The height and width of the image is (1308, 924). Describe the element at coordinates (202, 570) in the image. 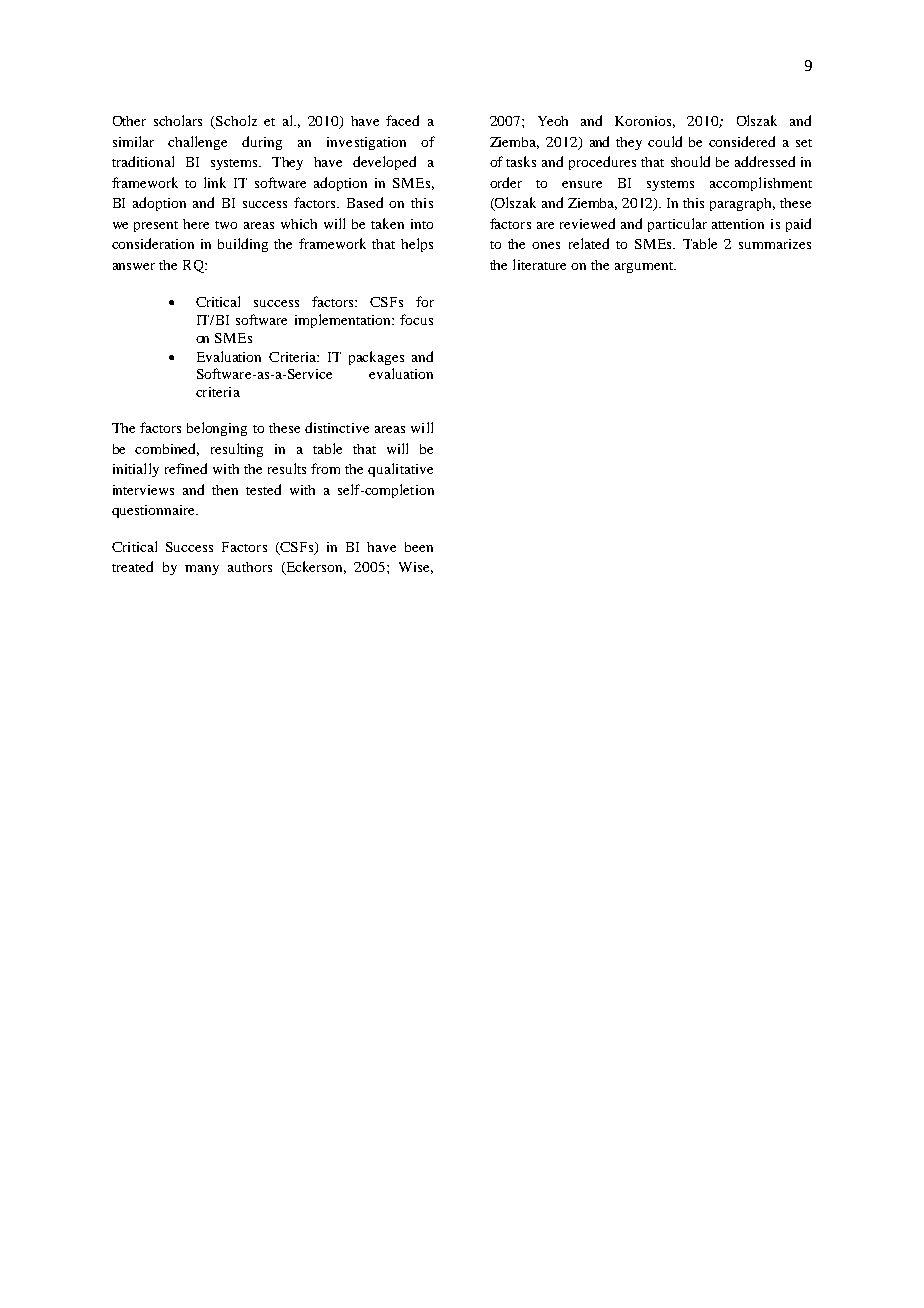

I see `many` at that location.
